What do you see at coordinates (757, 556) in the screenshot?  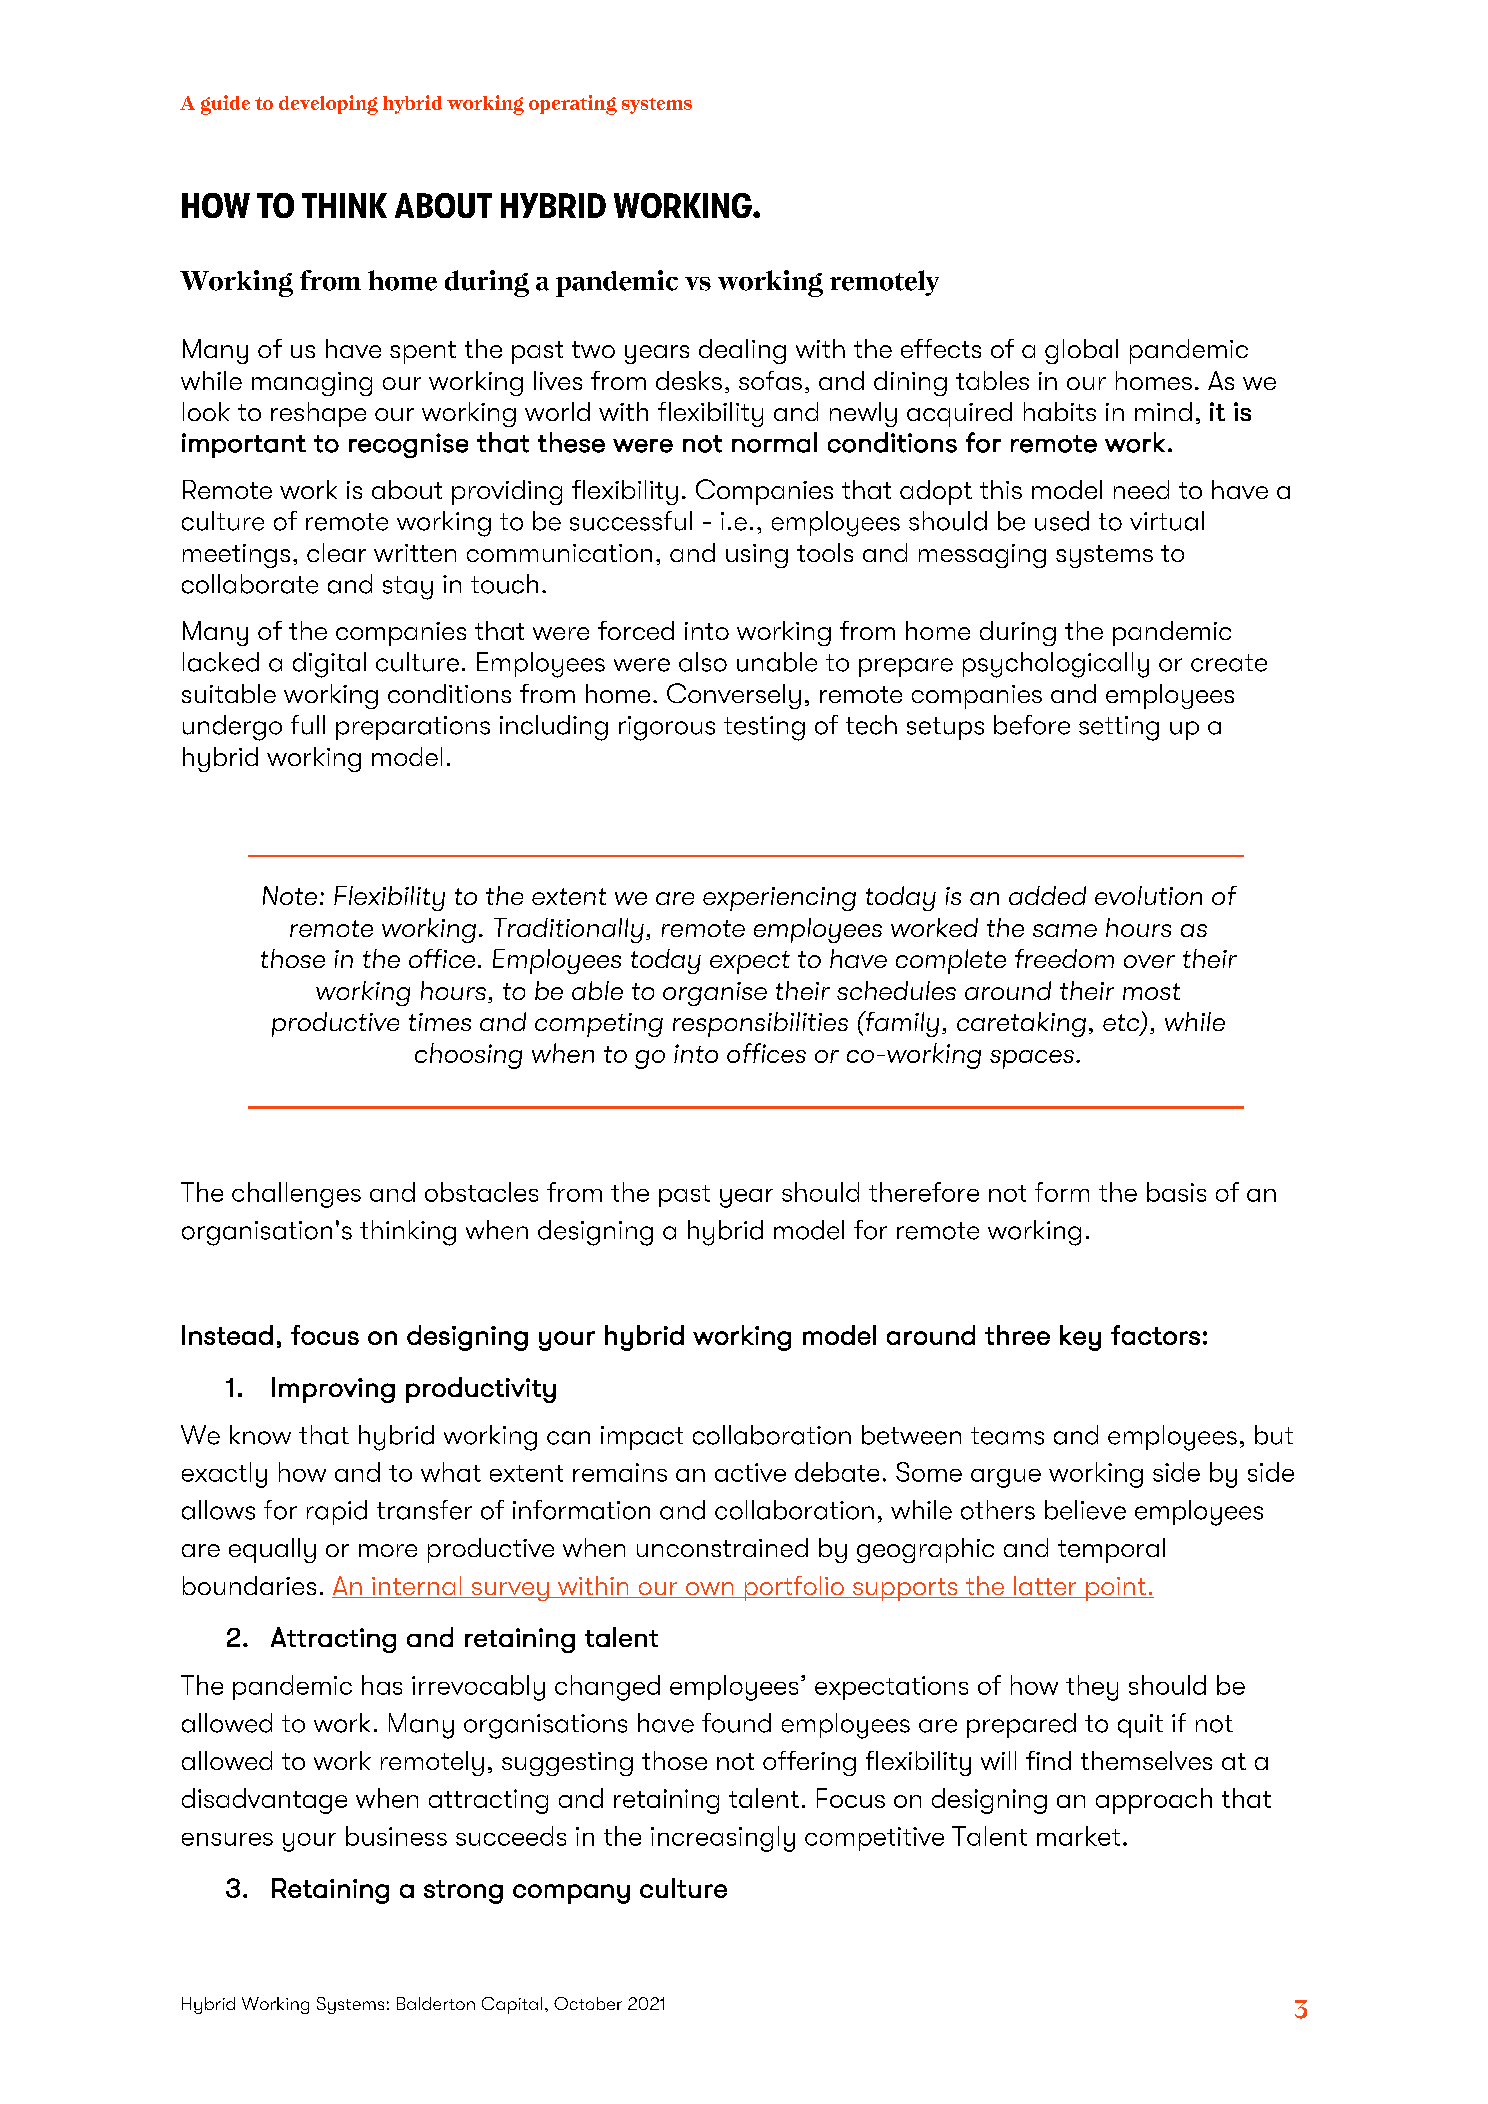 I see `using` at bounding box center [757, 556].
